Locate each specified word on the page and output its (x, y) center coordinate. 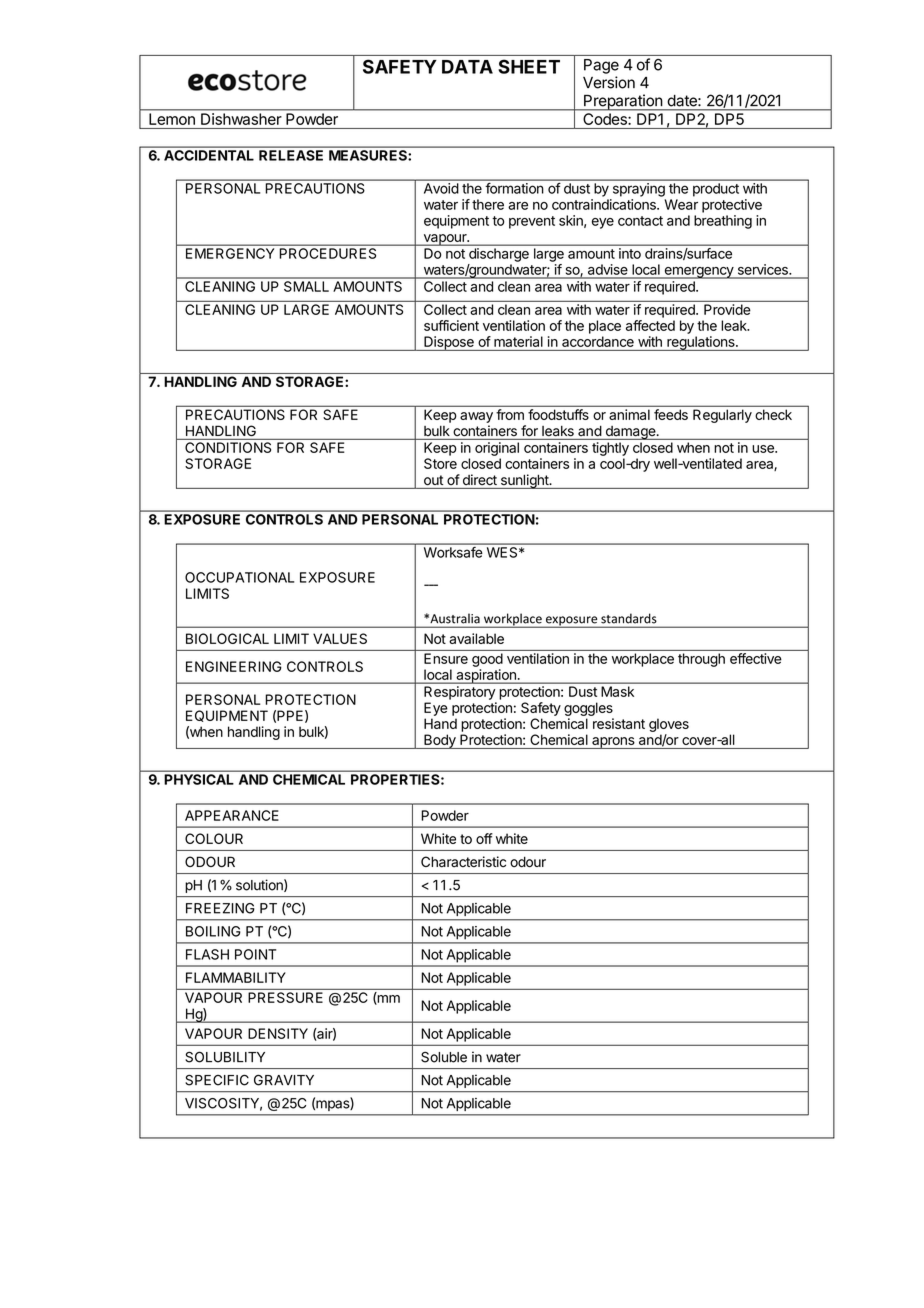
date (683, 101)
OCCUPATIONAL (239, 577)
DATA (467, 67)
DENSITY (278, 1033)
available (476, 638)
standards (628, 619)
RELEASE (291, 155)
